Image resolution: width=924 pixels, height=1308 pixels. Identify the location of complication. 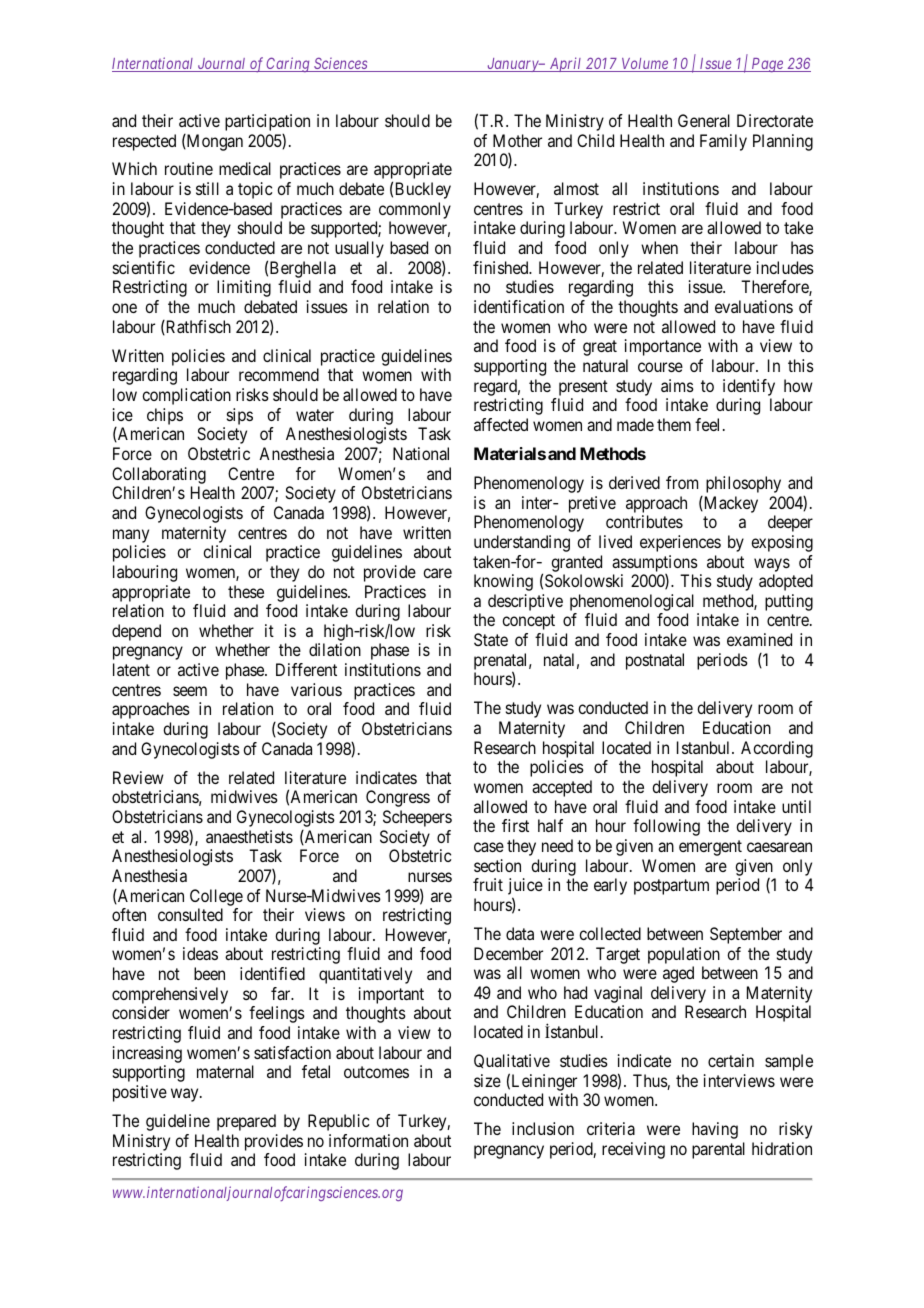
(186, 396).
